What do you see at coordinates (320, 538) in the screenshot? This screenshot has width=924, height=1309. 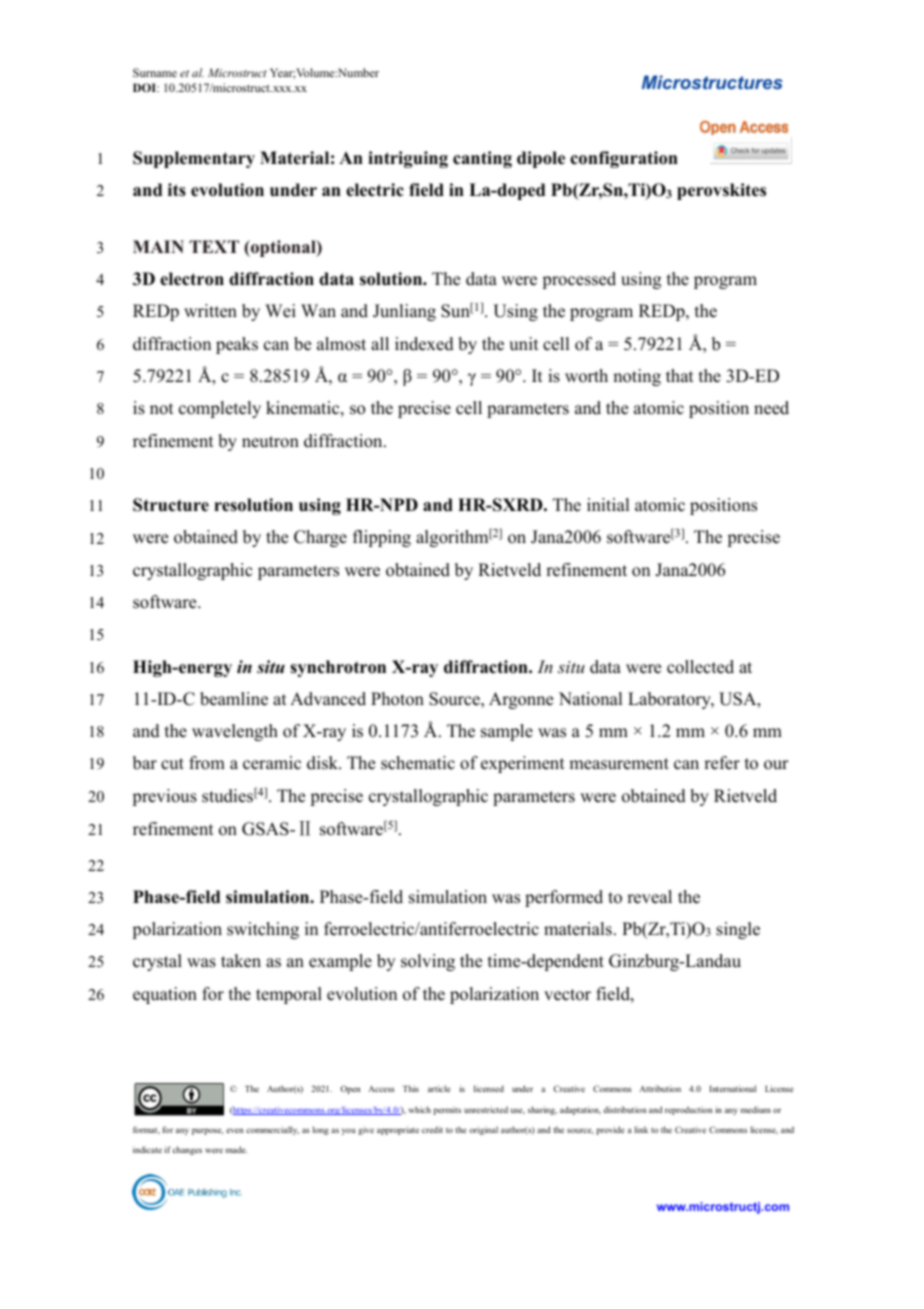 I see `Charge` at bounding box center [320, 538].
